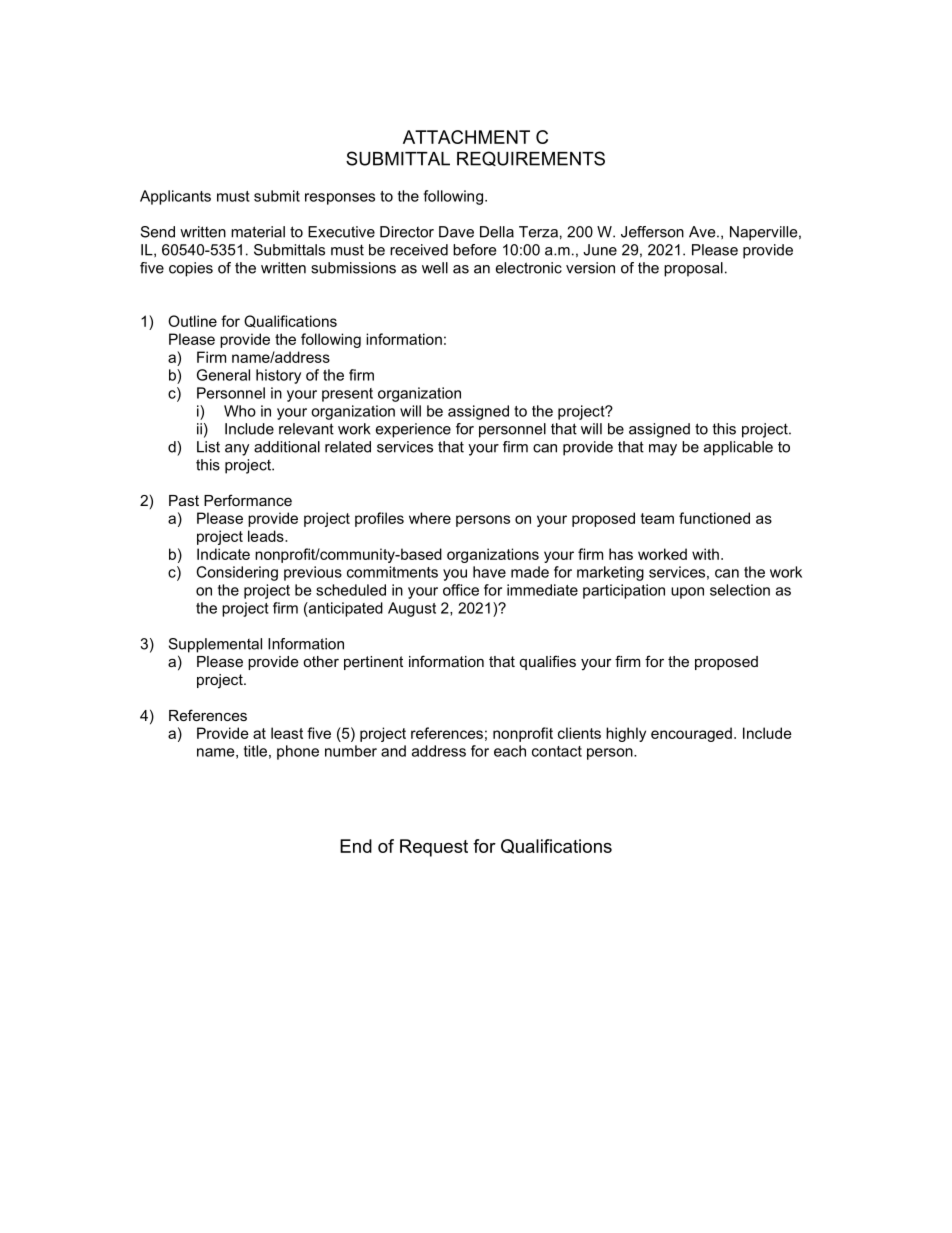 This screenshot has height=1233, width=952. Describe the element at coordinates (255, 751) in the screenshot. I see `title` at that location.
